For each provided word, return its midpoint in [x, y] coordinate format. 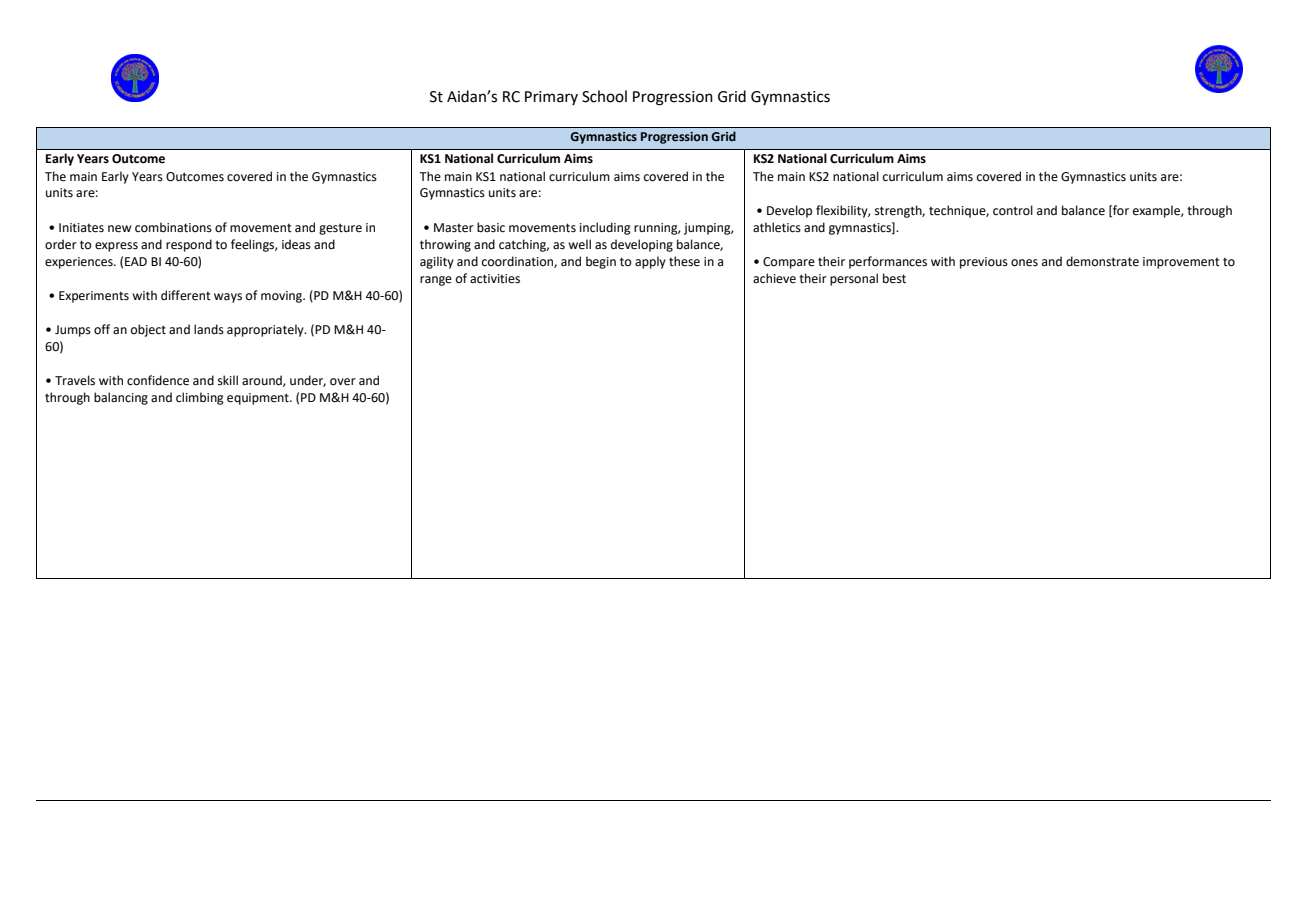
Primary [551, 98]
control [1013, 210]
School [604, 96]
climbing [200, 398]
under [308, 381]
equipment [259, 399]
